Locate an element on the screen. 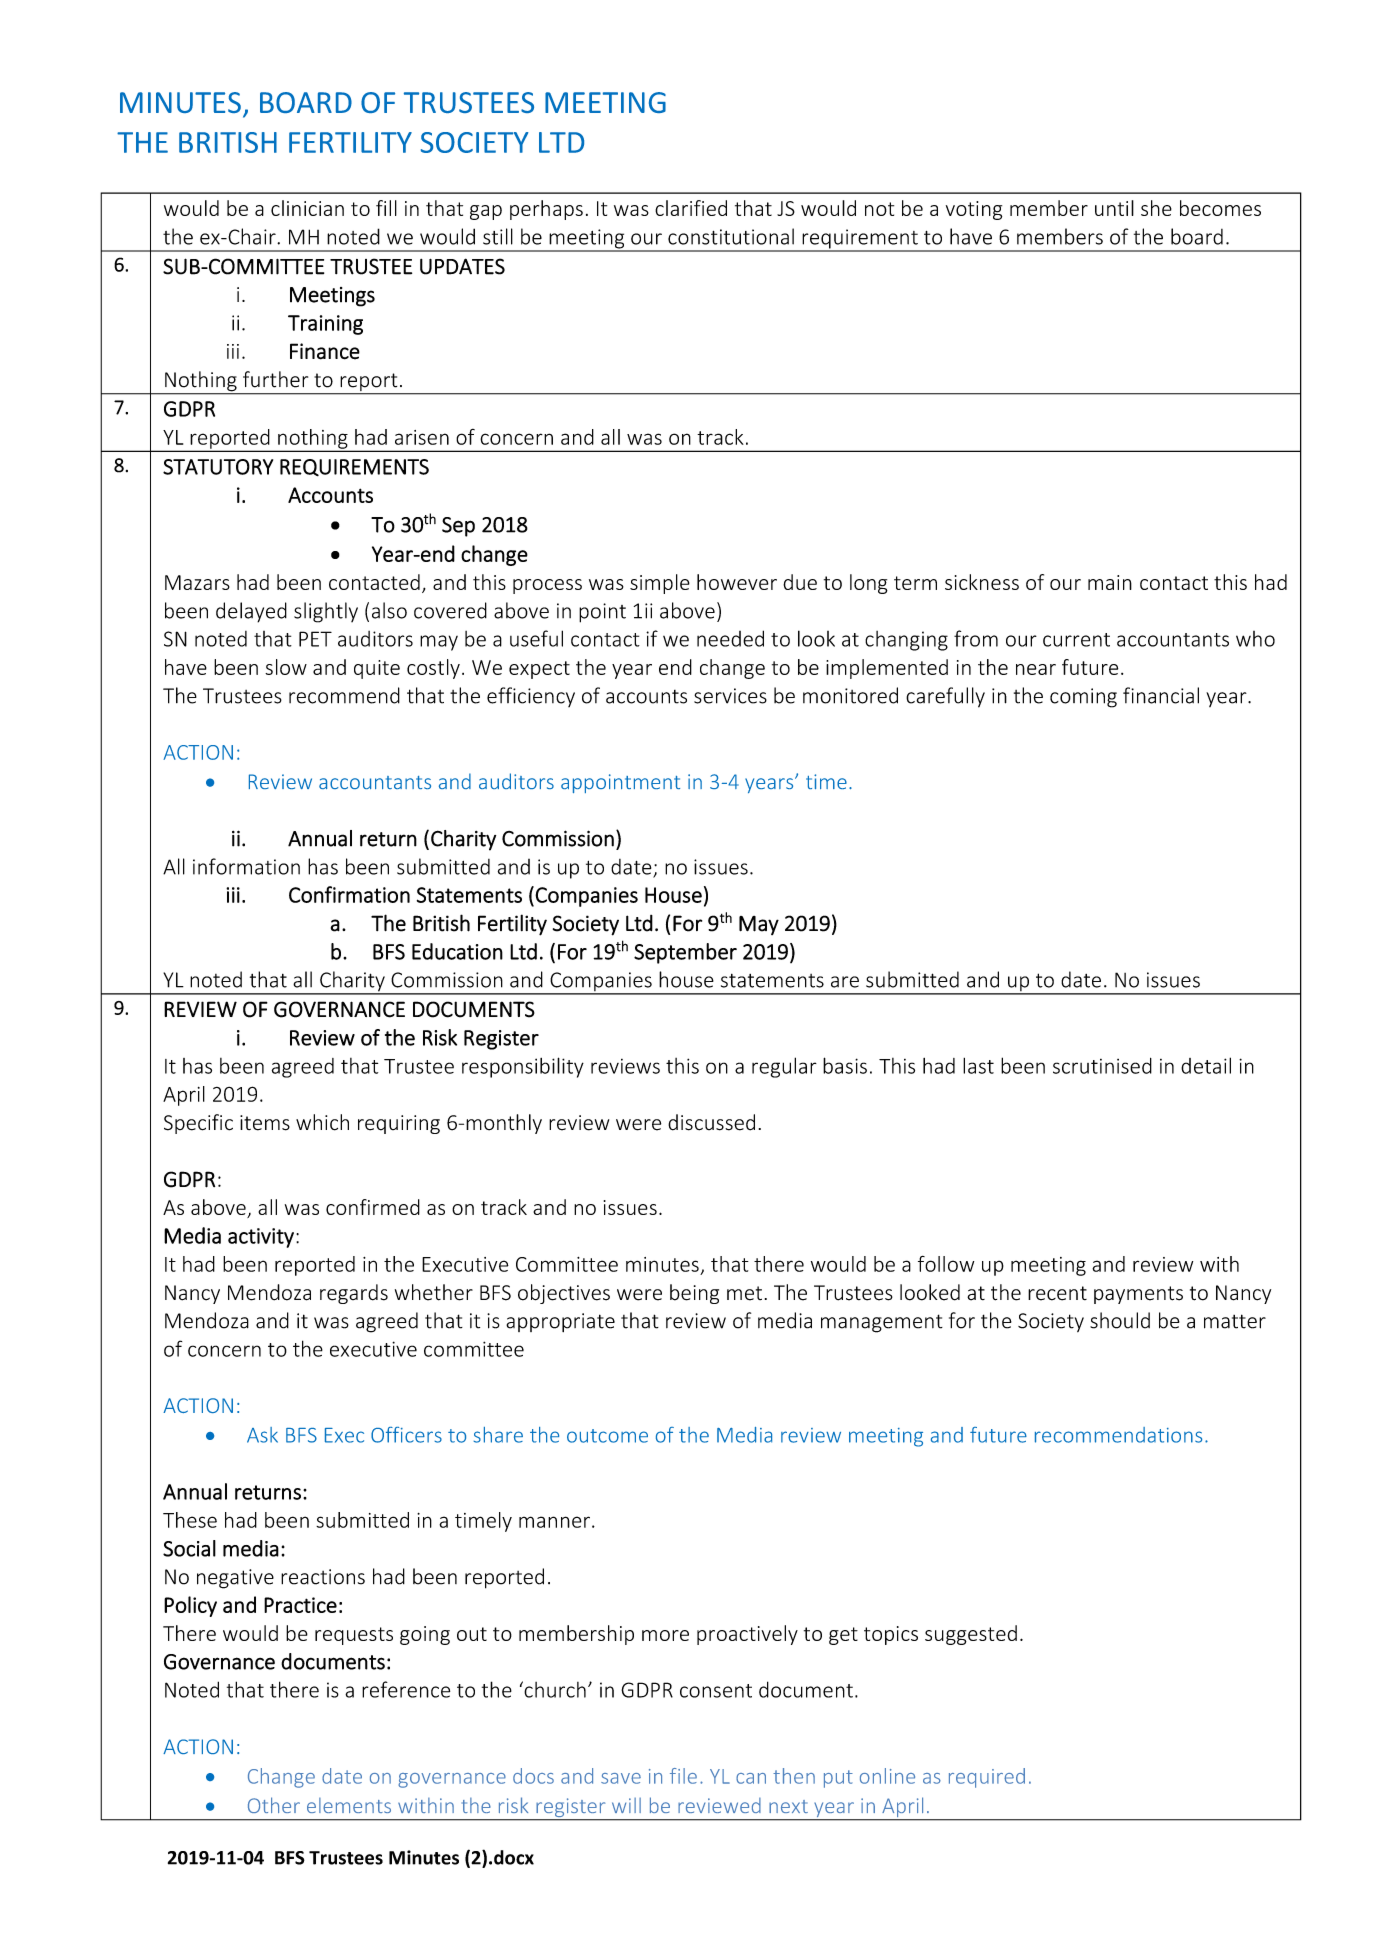 This screenshot has height=1952, width=1380. clinician is located at coordinates (307, 208).
